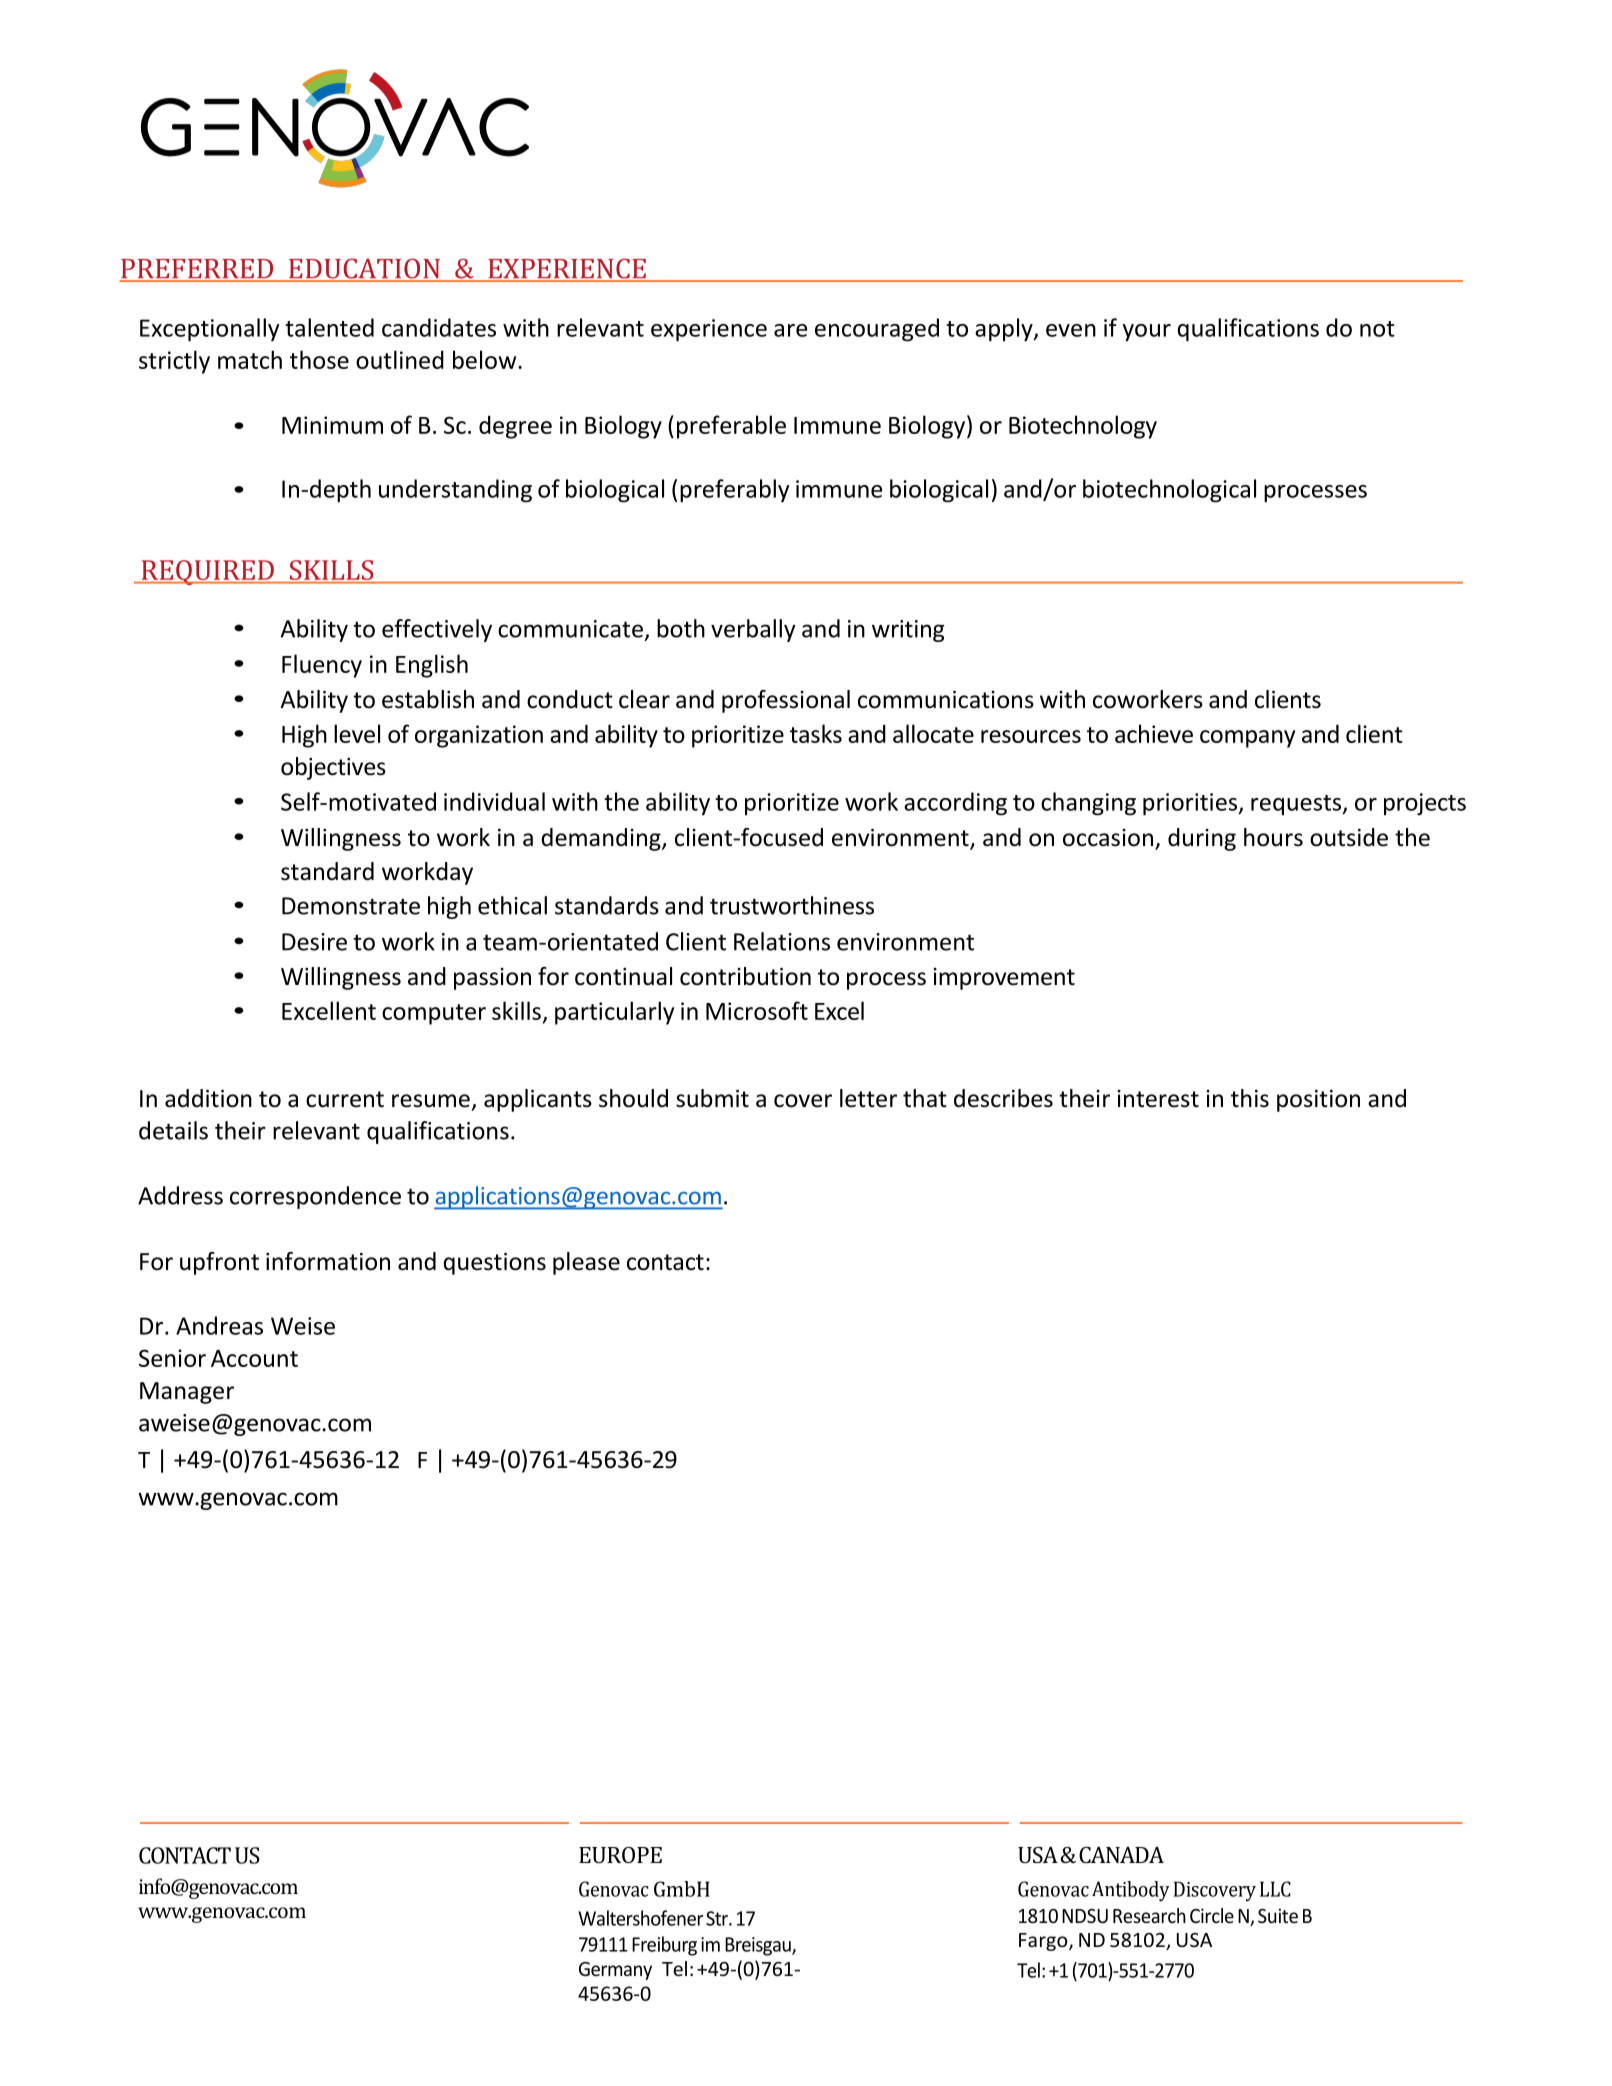 This image has height=2086, width=1612. I want to click on position, so click(1318, 1101).
